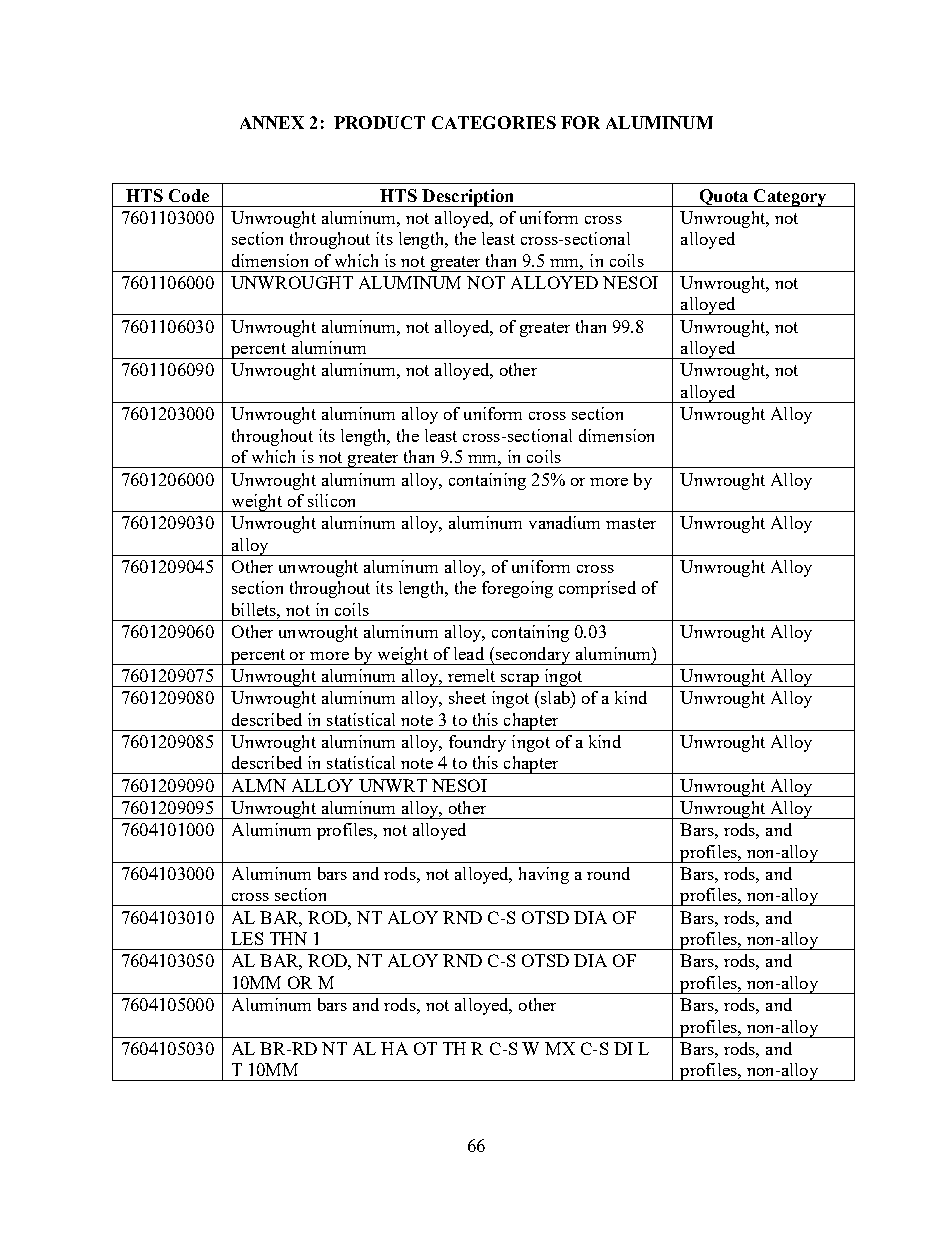  What do you see at coordinates (331, 500) in the screenshot?
I see `silicon` at bounding box center [331, 500].
